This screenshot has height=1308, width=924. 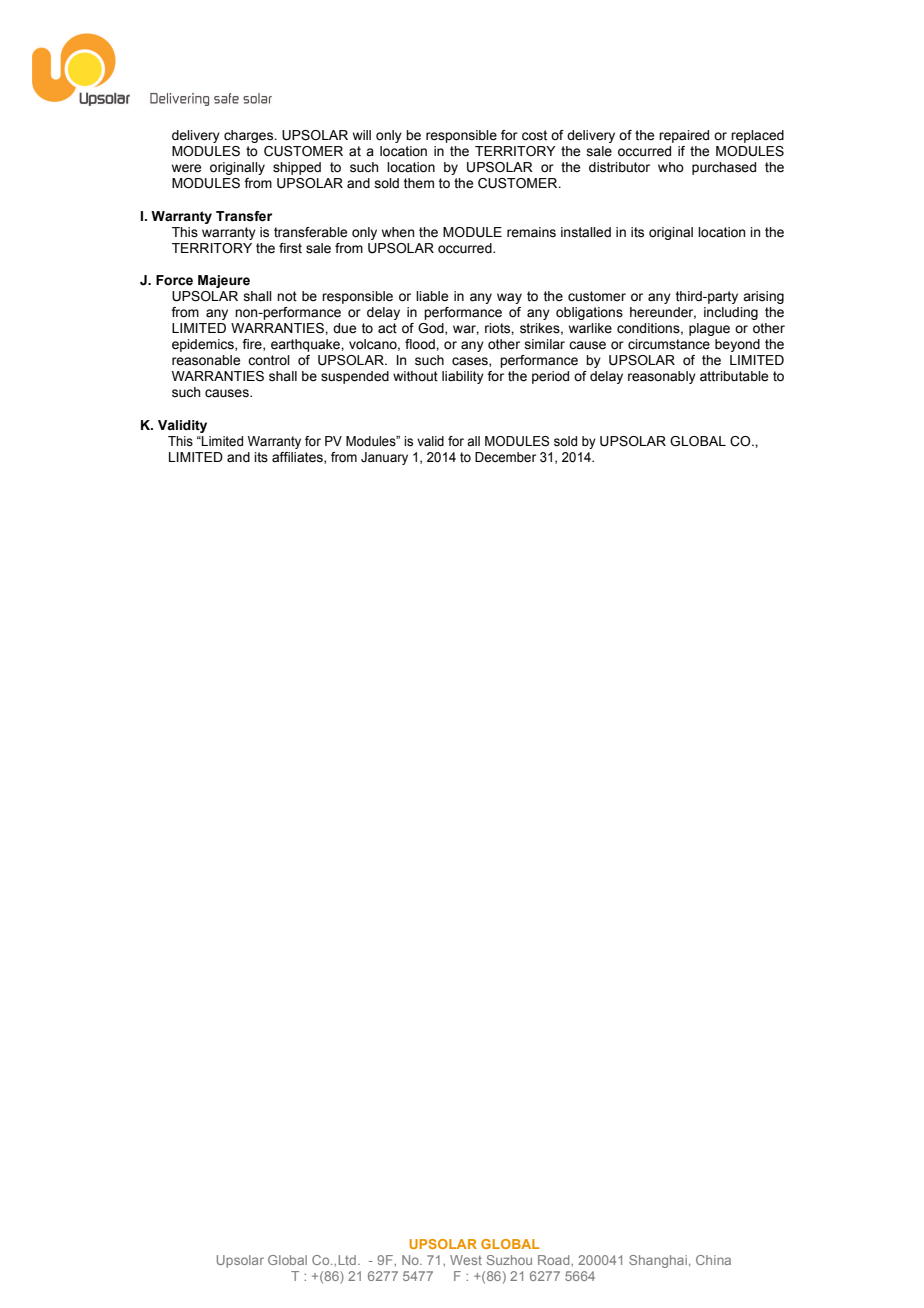 What do you see at coordinates (419, 183) in the screenshot?
I see `them` at bounding box center [419, 183].
